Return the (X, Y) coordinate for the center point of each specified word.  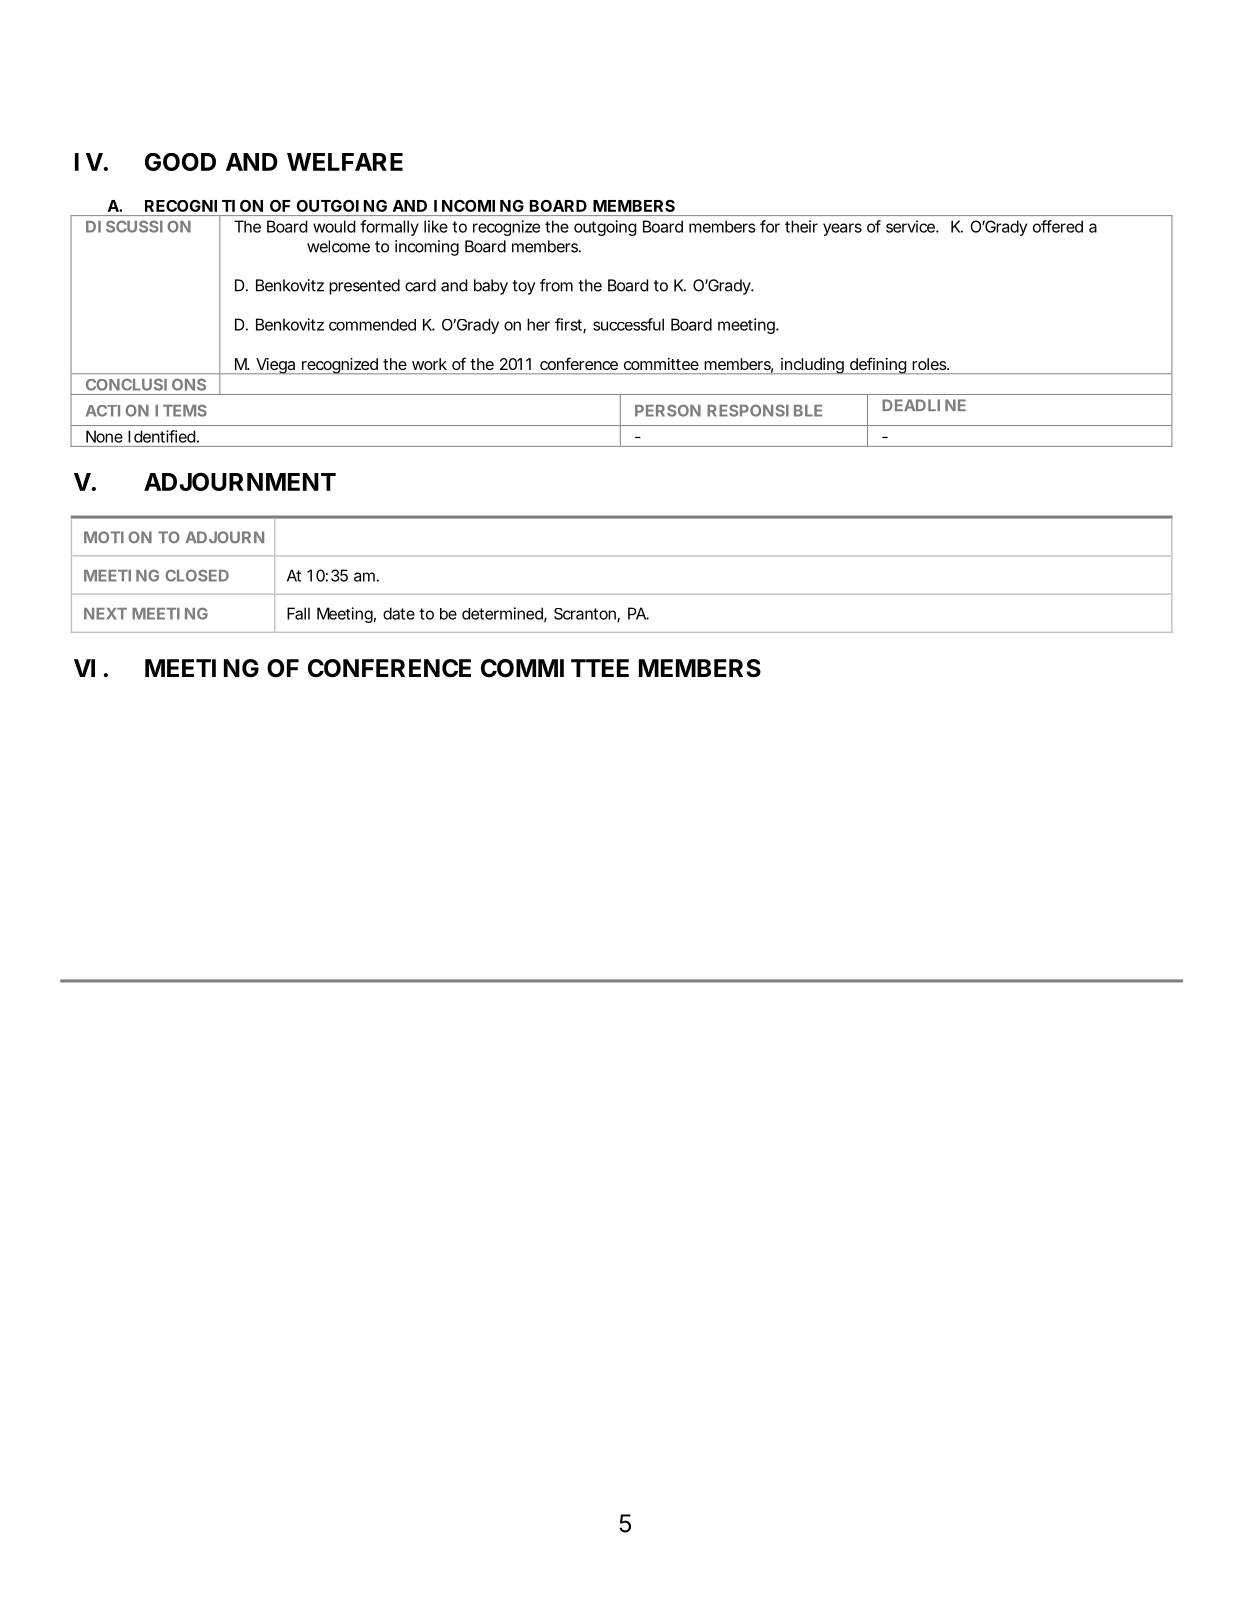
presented (364, 287)
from (556, 285)
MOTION (118, 537)
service (911, 226)
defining (878, 365)
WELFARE (345, 162)
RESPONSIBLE (764, 410)
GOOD (180, 162)
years (842, 229)
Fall (298, 613)
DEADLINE (924, 405)
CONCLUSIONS (146, 385)
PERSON (668, 410)
